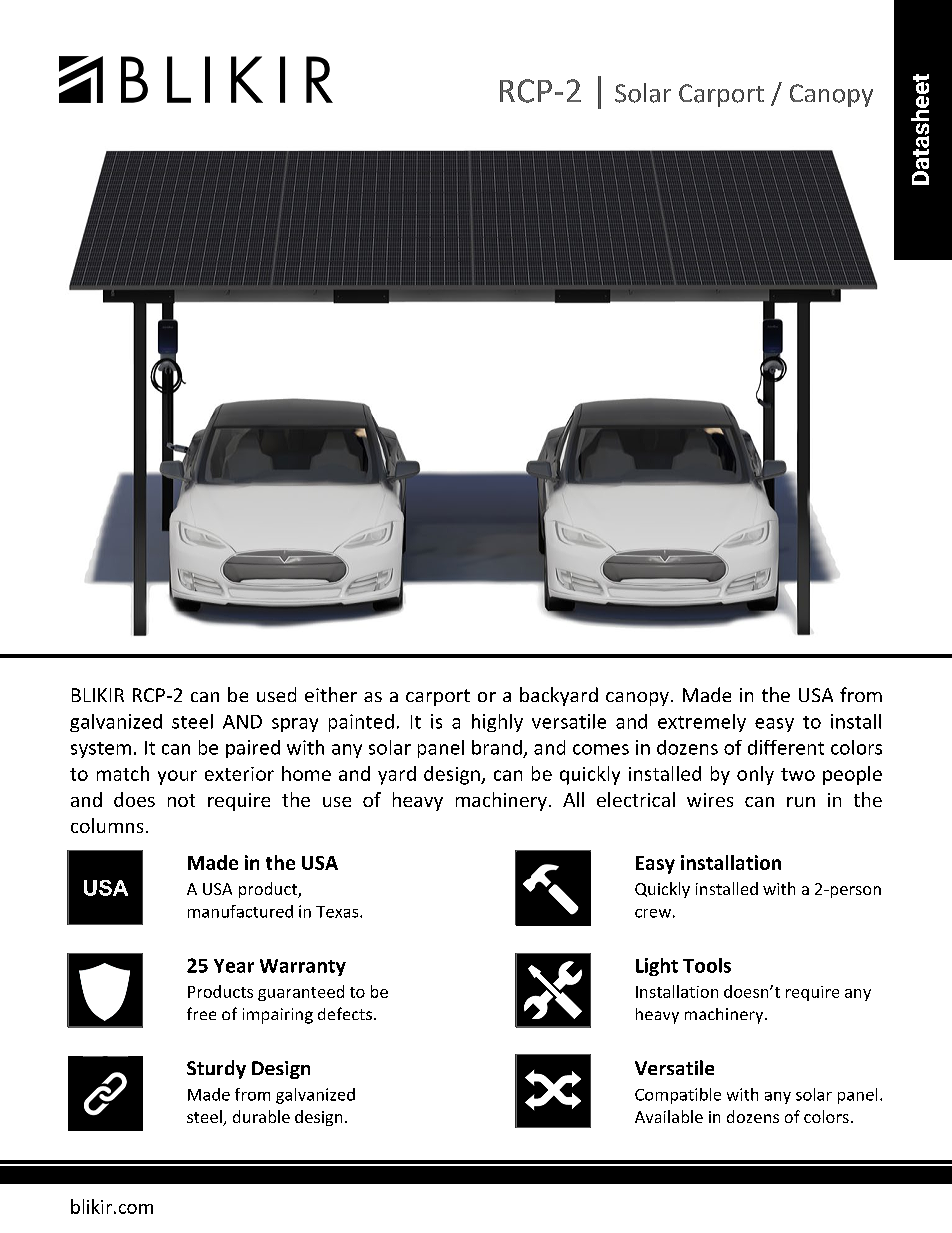 Image resolution: width=952 pixels, height=1233 pixels. I want to click on electrical, so click(636, 799).
